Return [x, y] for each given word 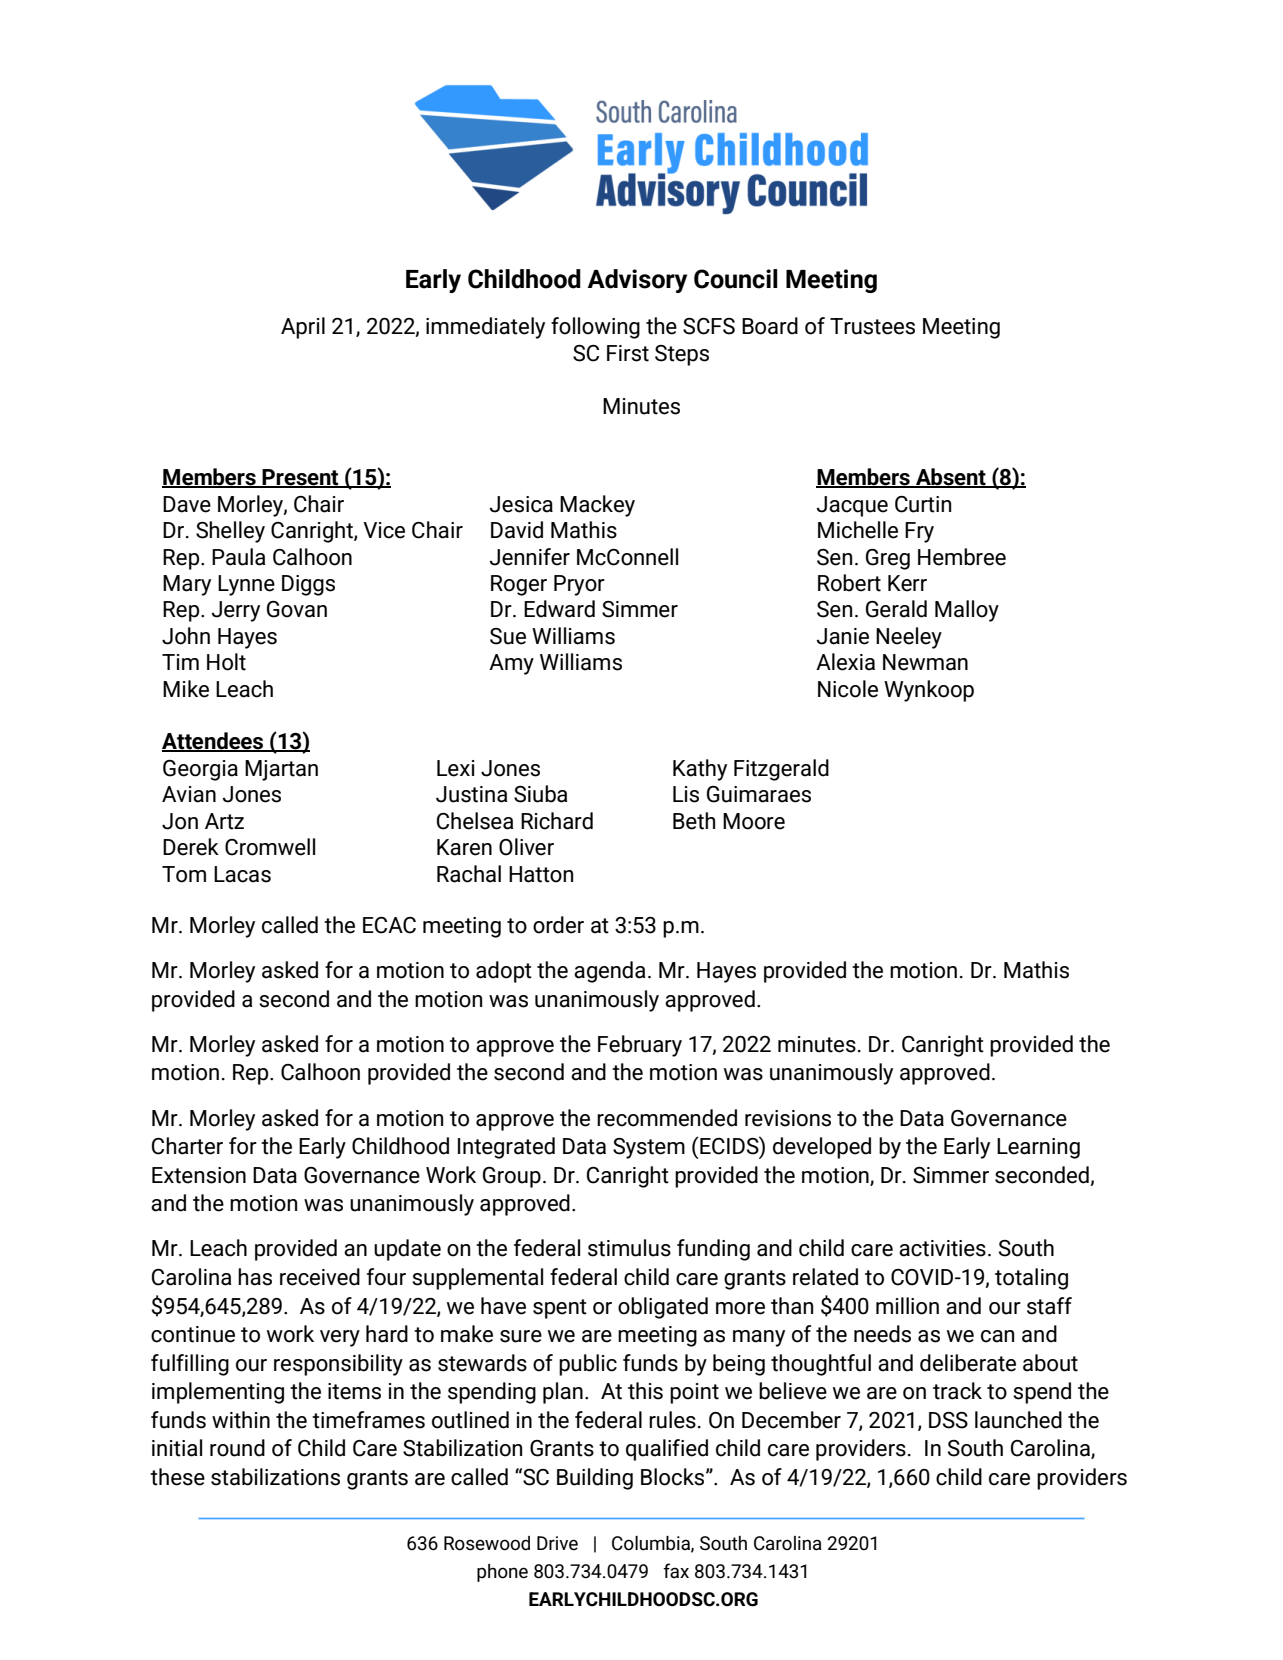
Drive [557, 1543]
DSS [948, 1420]
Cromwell [270, 847]
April [303, 328]
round [237, 1448]
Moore [754, 821]
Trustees [872, 326]
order [558, 925]
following [595, 328]
